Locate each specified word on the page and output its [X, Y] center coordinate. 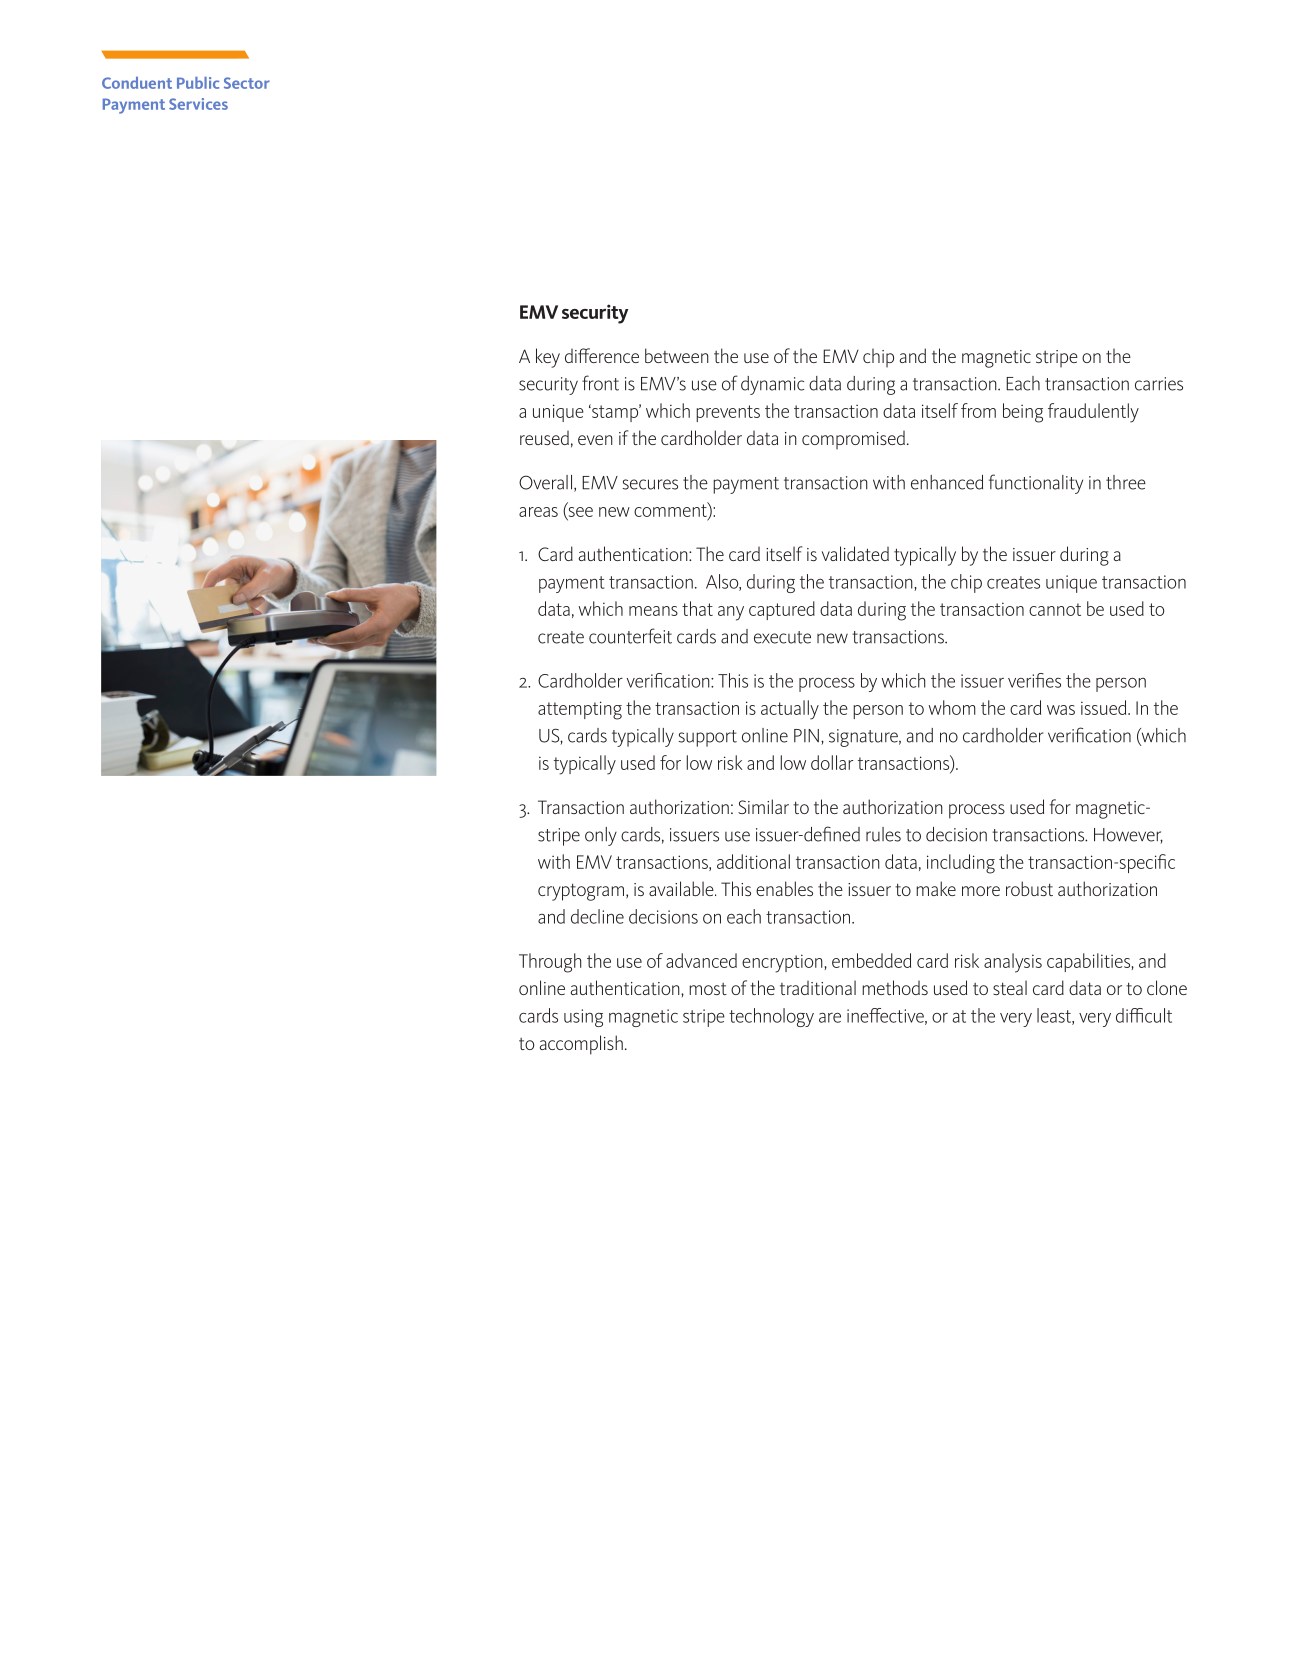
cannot [1055, 609]
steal [1010, 987]
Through [550, 963]
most [708, 989]
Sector [247, 83]
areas [538, 512]
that [697, 608]
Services [198, 104]
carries [1159, 384]
